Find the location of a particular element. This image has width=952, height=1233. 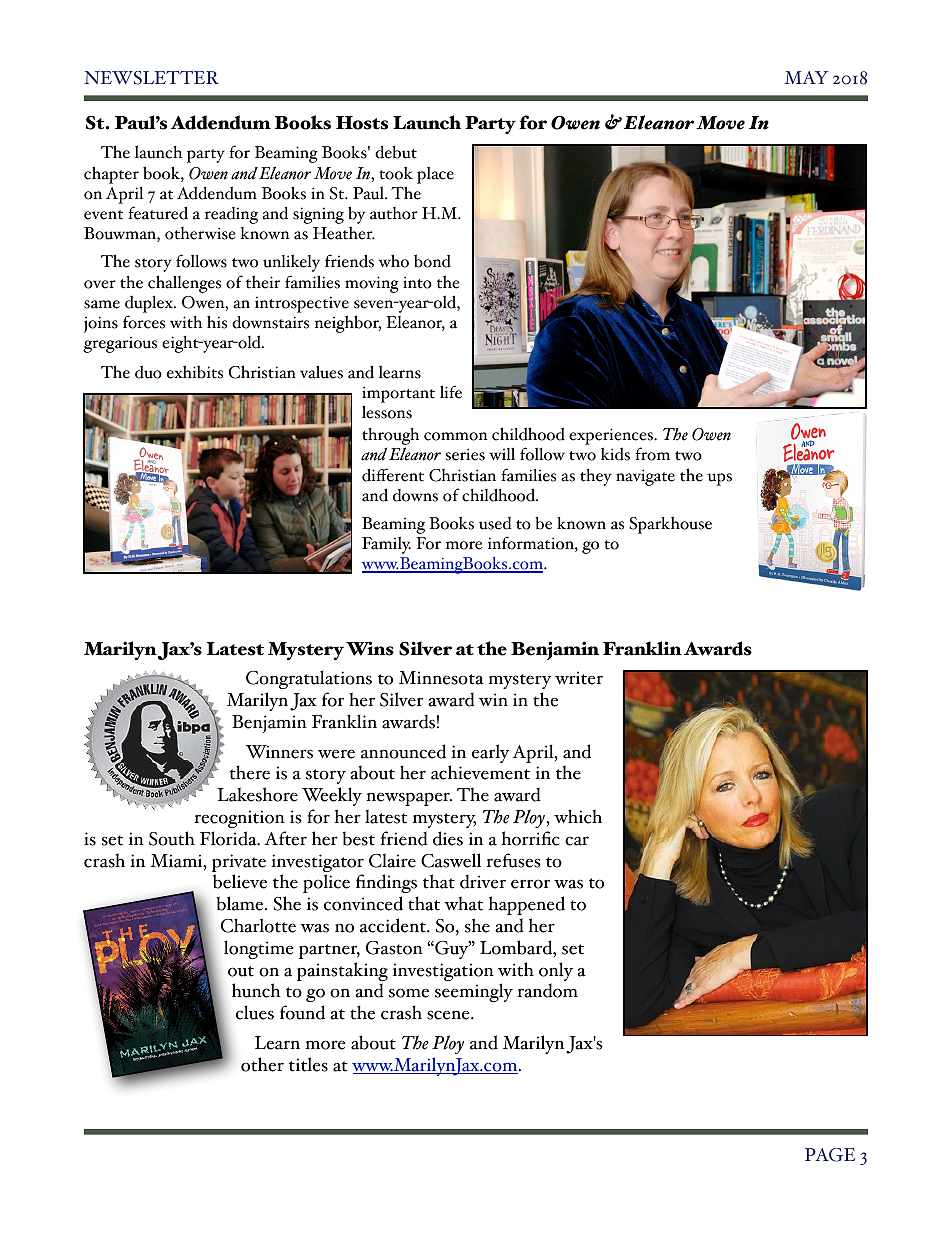

debut is located at coordinates (396, 152).
